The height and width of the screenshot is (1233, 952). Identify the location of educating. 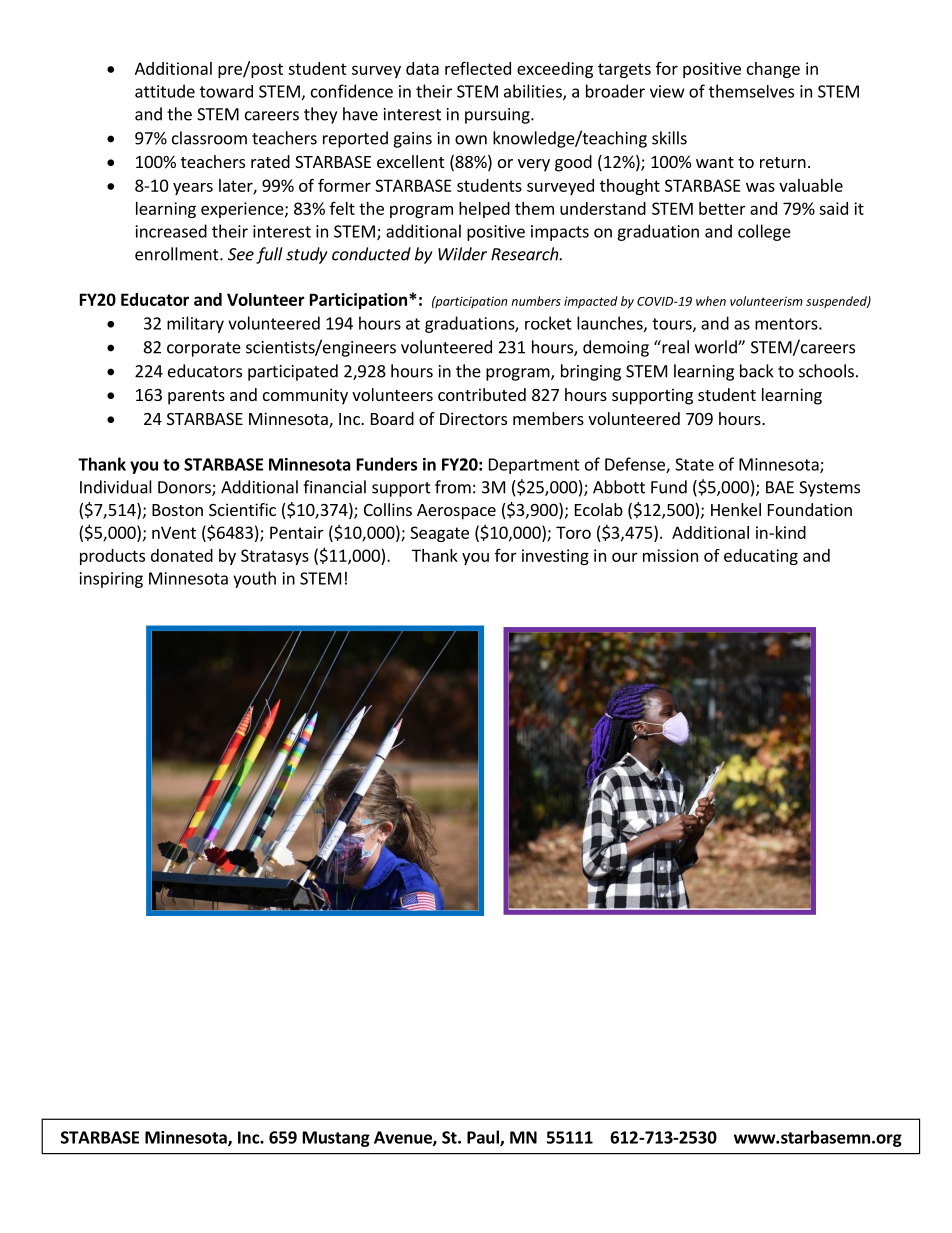
(761, 557).
